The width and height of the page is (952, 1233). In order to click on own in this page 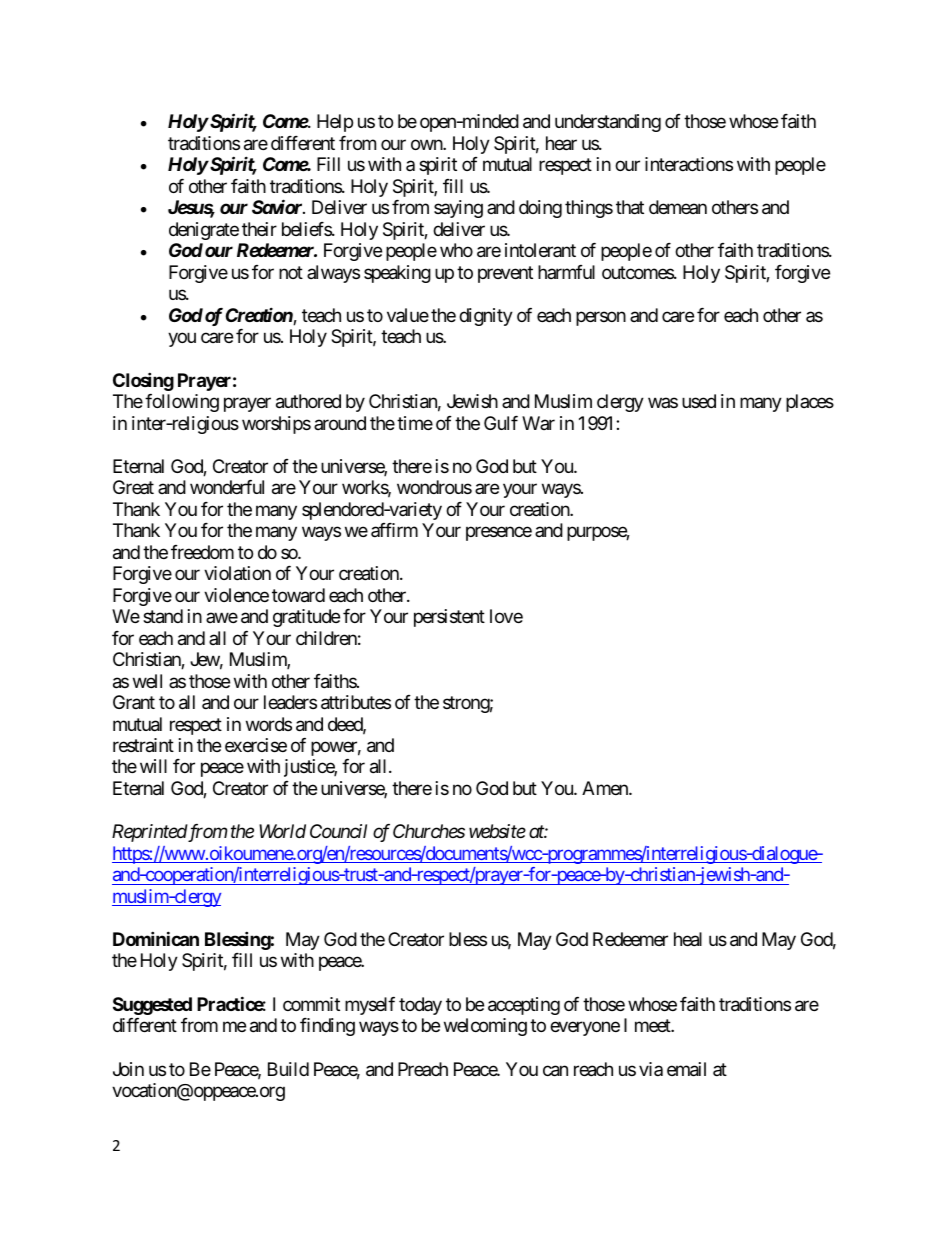, I will do `click(427, 144)`.
